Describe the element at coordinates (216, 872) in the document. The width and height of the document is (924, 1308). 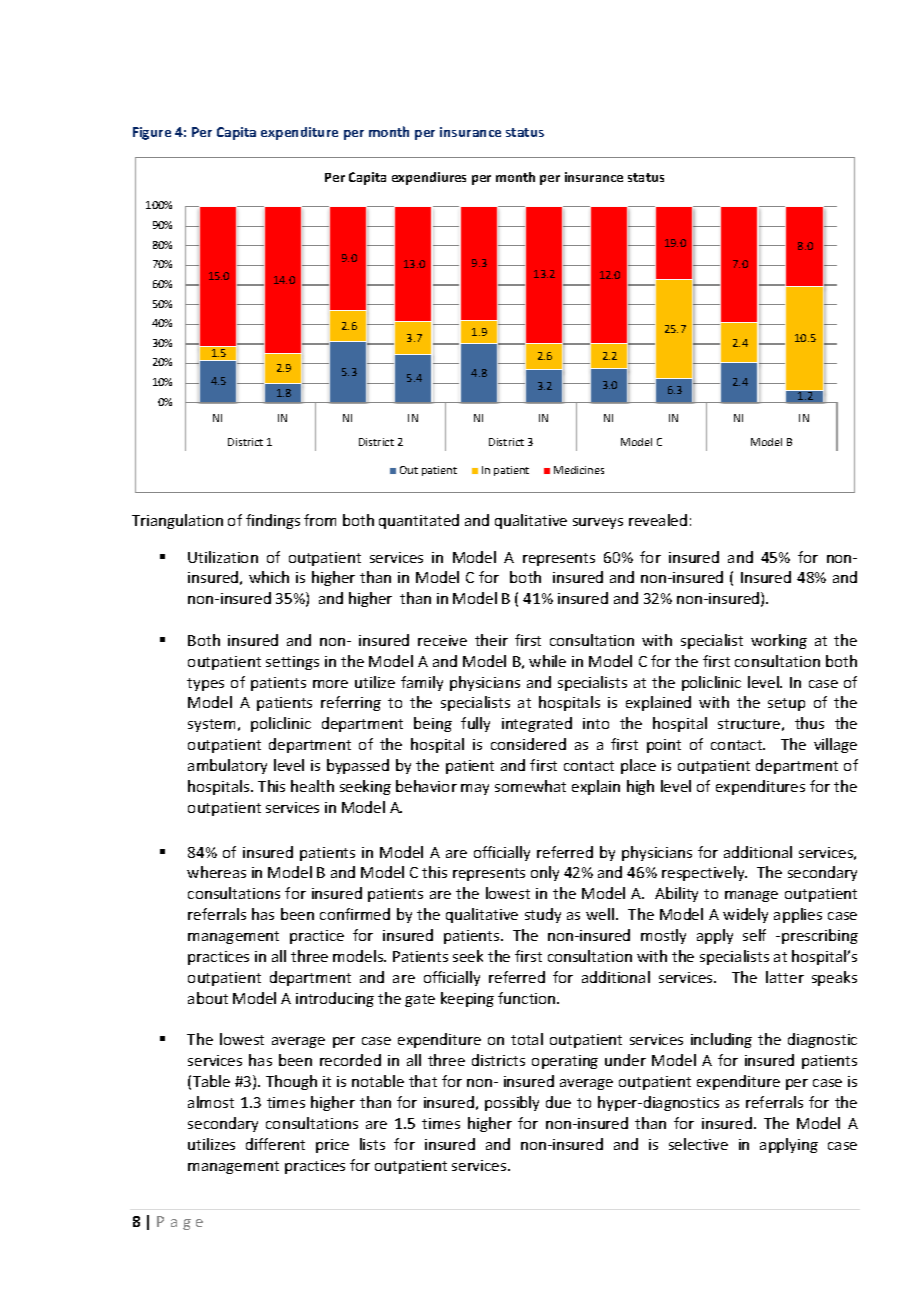
I see `whereas` at that location.
